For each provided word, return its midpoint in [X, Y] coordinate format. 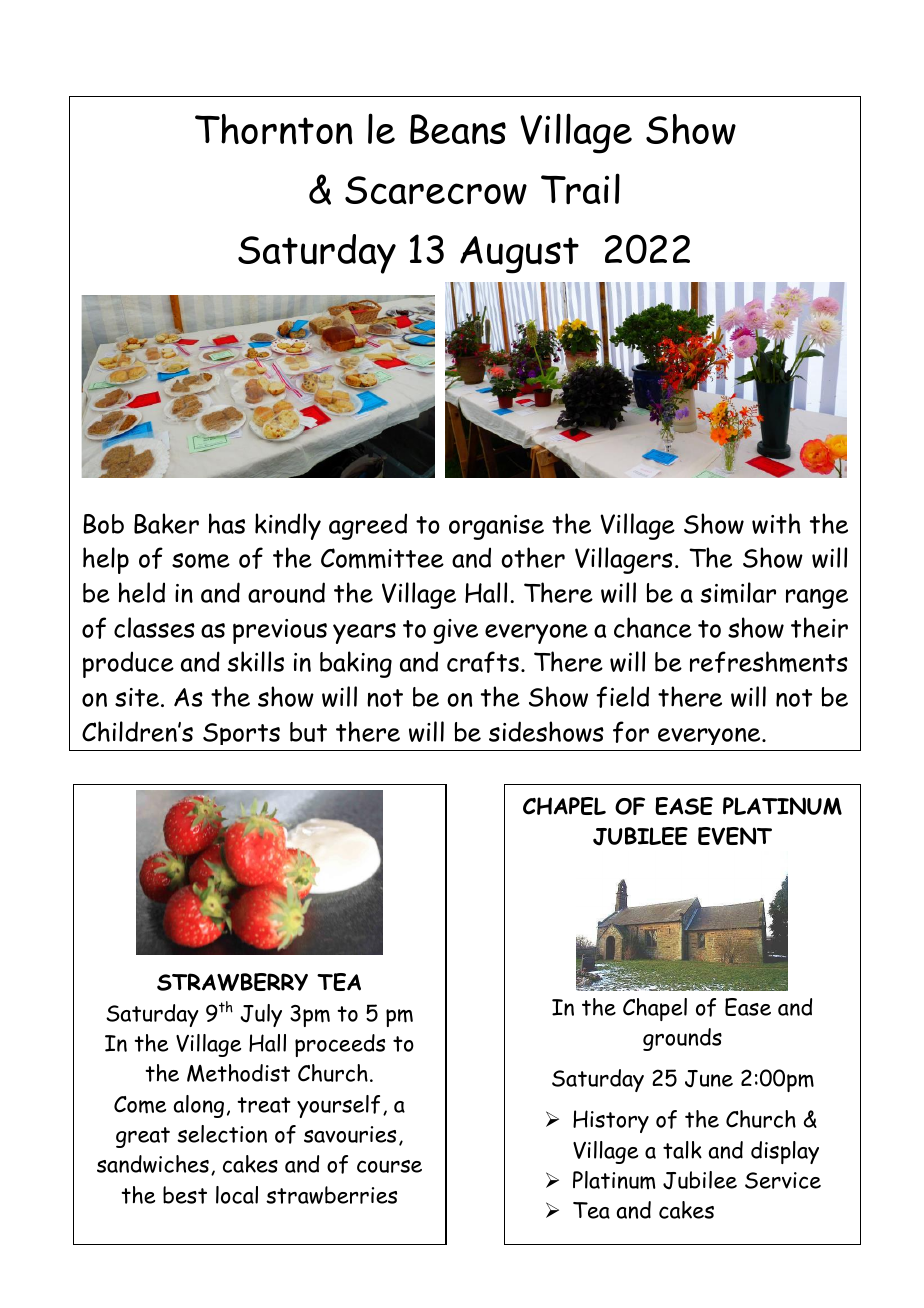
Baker [166, 523]
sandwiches [153, 1164]
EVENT [735, 836]
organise [496, 527]
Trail [580, 188]
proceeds [340, 1045]
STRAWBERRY [232, 982]
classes [154, 627]
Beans [458, 129]
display [785, 1152]
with [776, 523]
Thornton [274, 129]
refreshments [769, 662]
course [389, 1166]
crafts [483, 662]
